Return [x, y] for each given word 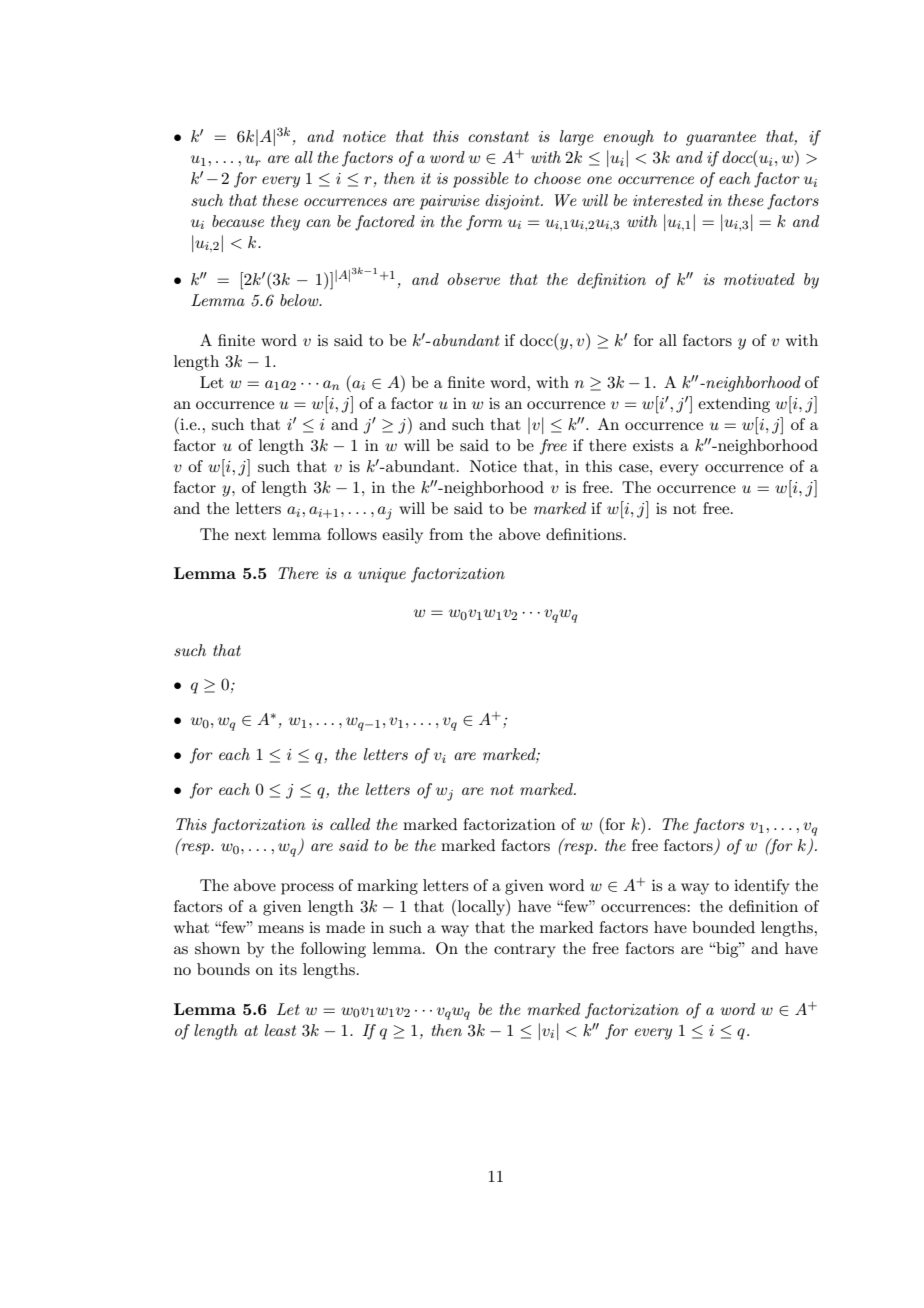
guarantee [721, 138]
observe [473, 279]
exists [653, 445]
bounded [723, 927]
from [446, 534]
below [300, 300]
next [250, 535]
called [350, 824]
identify [762, 887]
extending [734, 405]
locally [482, 907]
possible [480, 180]
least [280, 1030]
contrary [525, 951]
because [238, 221]
